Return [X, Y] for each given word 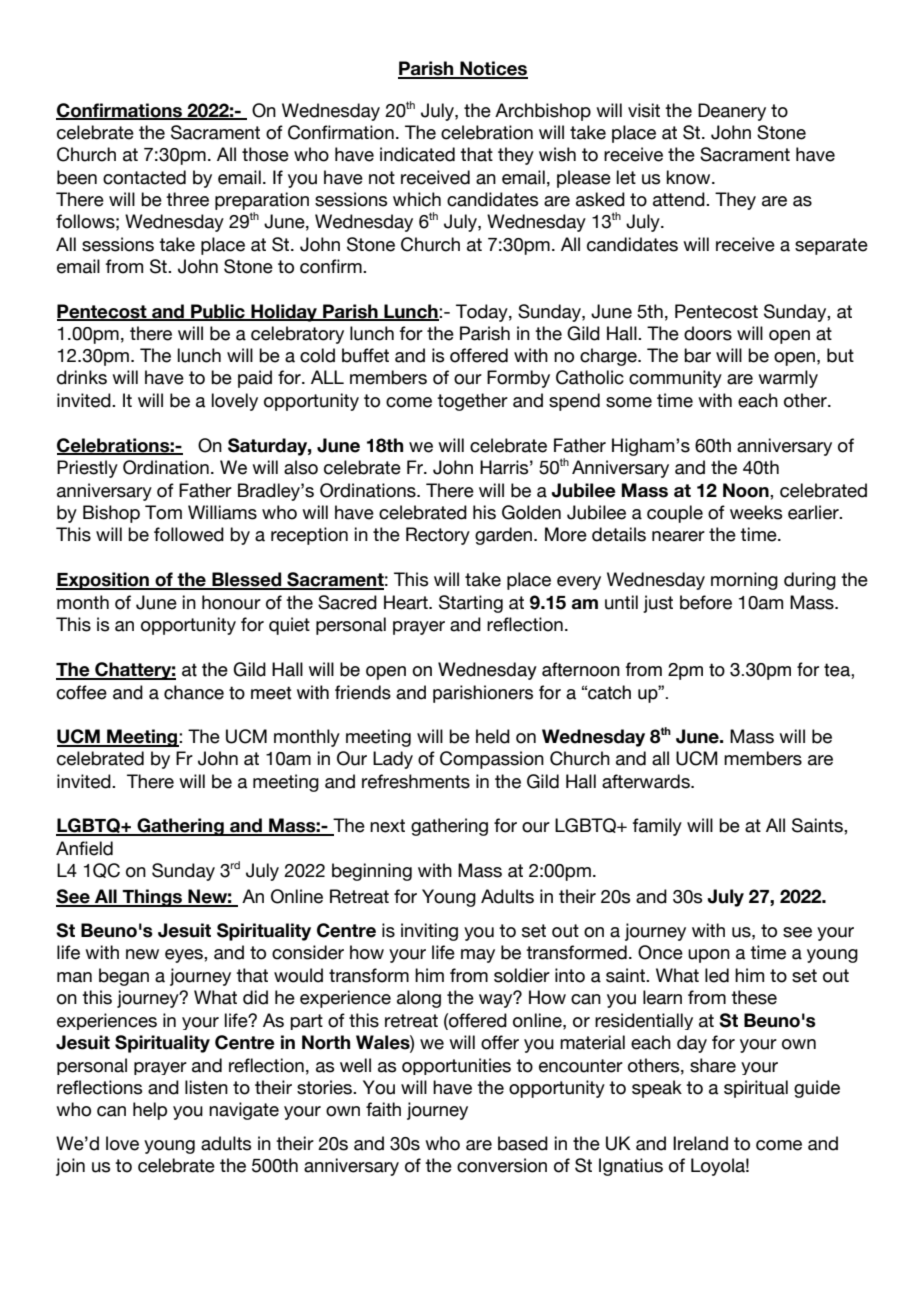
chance [194, 692]
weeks [756, 512]
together [472, 402]
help [150, 1111]
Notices [493, 69]
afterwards [647, 781]
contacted [144, 177]
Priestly [87, 469]
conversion [502, 1165]
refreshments [416, 781]
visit [644, 110]
